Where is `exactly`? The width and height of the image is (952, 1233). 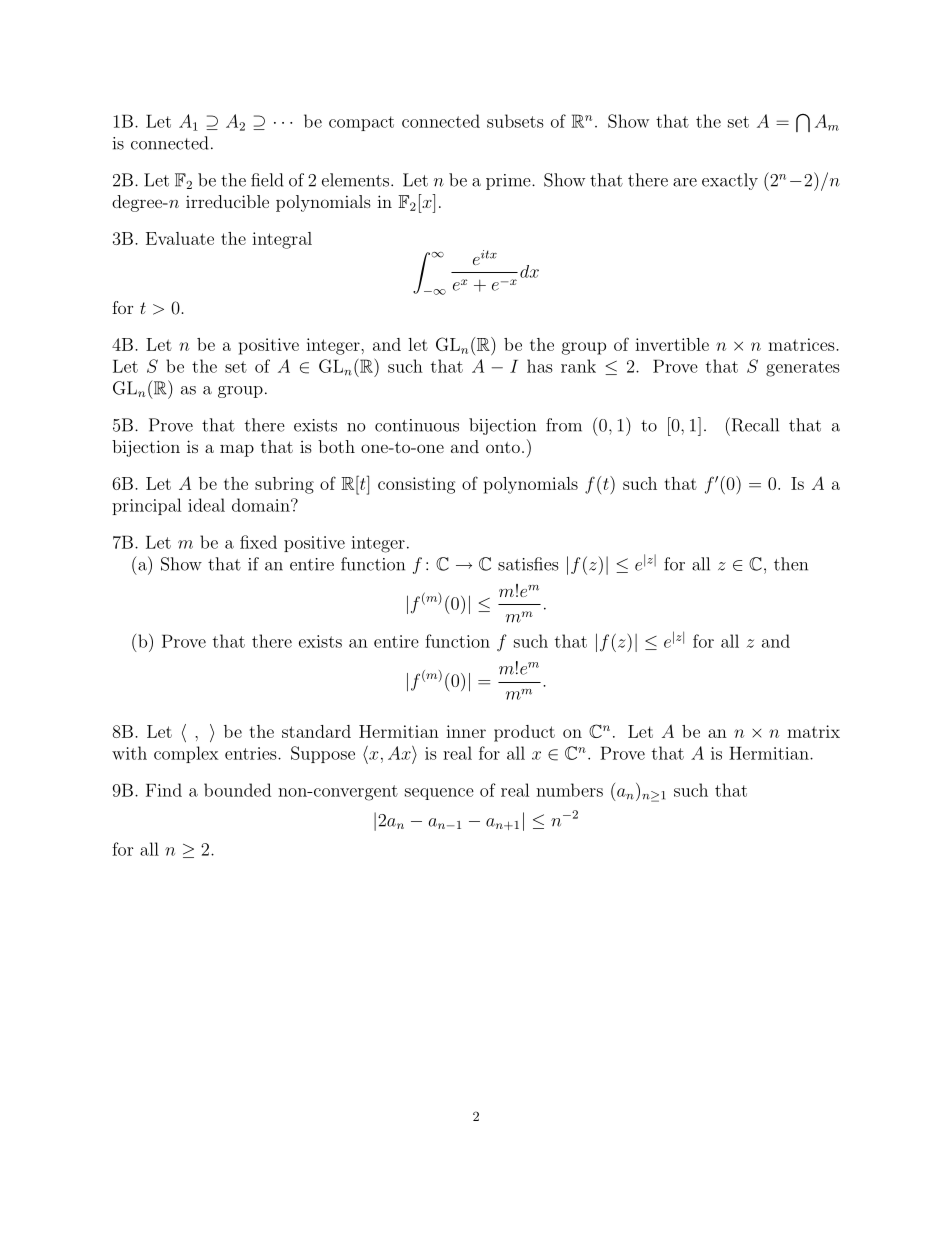
exactly is located at coordinates (730, 181).
